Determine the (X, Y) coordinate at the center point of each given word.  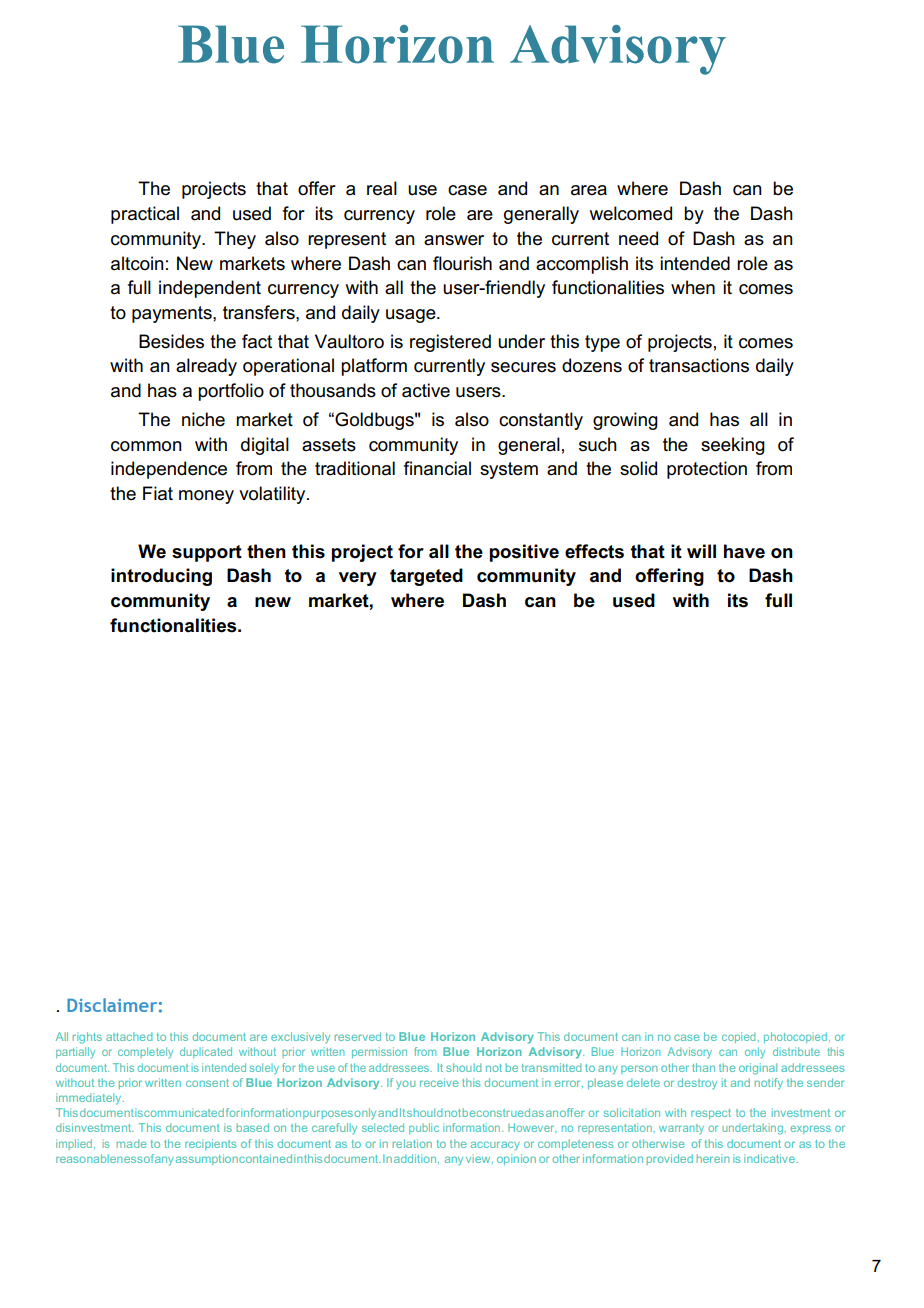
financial (437, 468)
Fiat (158, 493)
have (744, 551)
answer (454, 240)
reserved (358, 1036)
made (131, 1143)
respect (711, 1114)
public (424, 1128)
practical (145, 215)
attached (129, 1036)
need (638, 238)
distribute (796, 1051)
